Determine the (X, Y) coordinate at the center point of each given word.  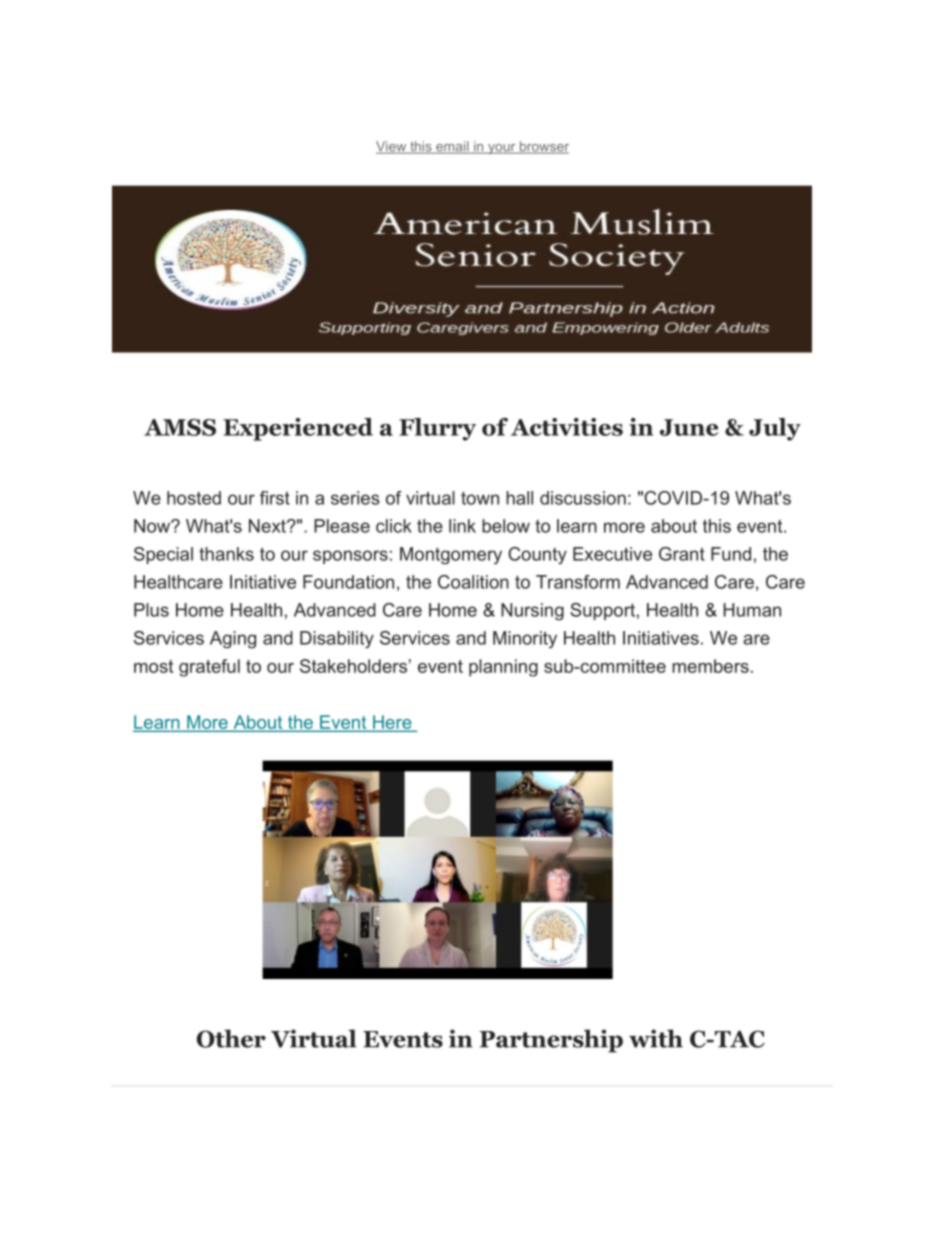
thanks (226, 554)
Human (752, 610)
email (452, 147)
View (392, 147)
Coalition (473, 582)
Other (231, 1038)
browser (543, 147)
